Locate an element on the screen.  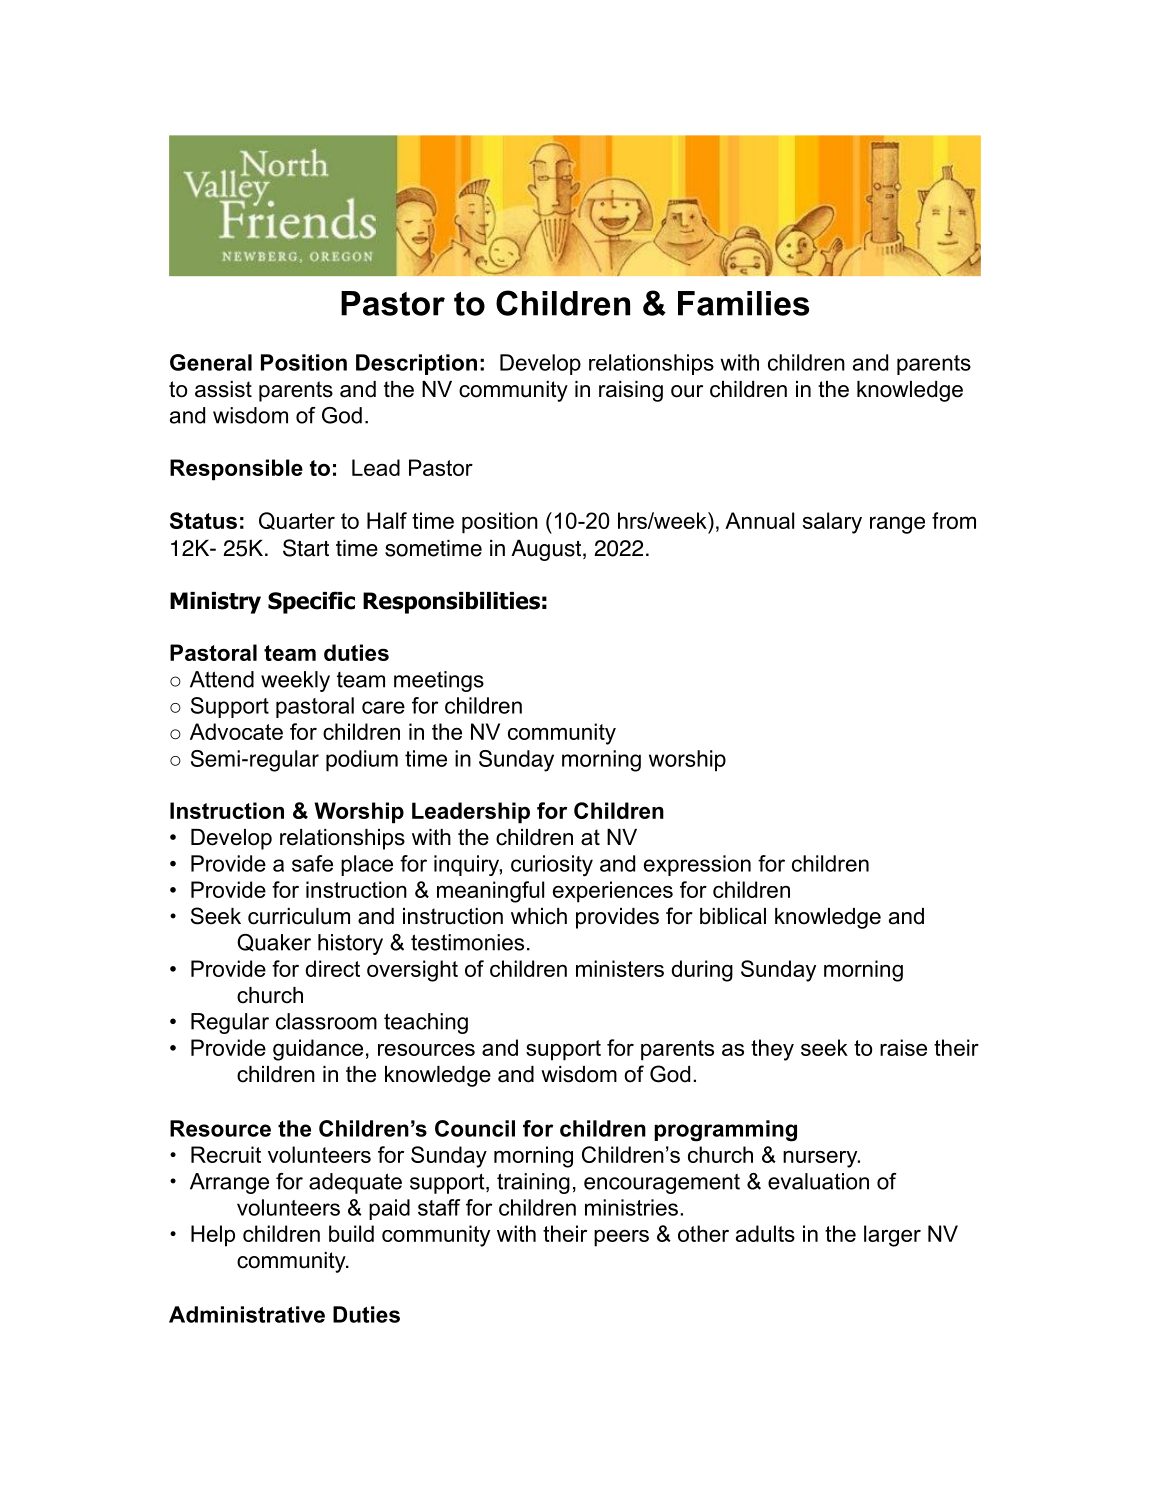
Quarter is located at coordinates (297, 521).
